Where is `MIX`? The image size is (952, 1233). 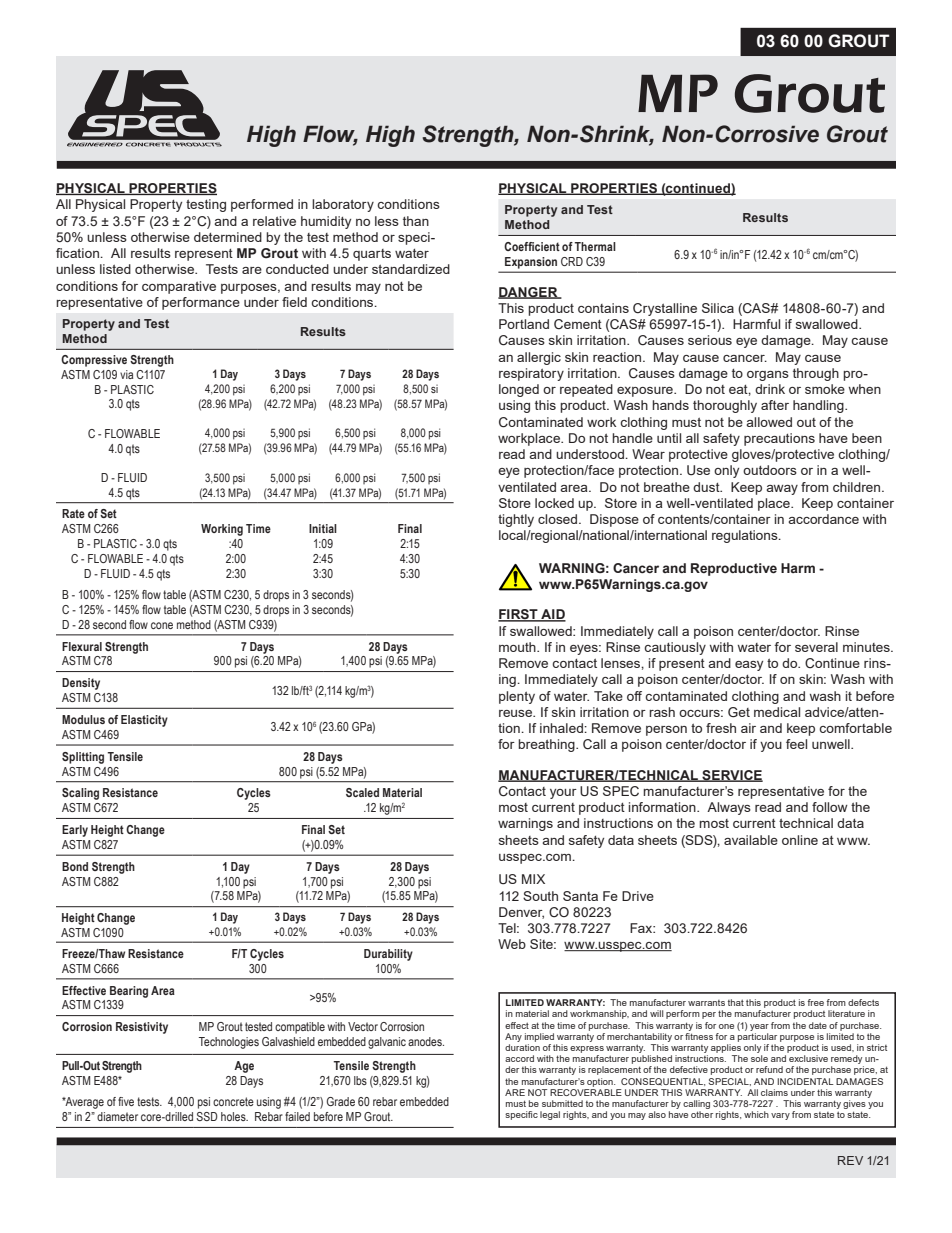 MIX is located at coordinates (533, 879).
